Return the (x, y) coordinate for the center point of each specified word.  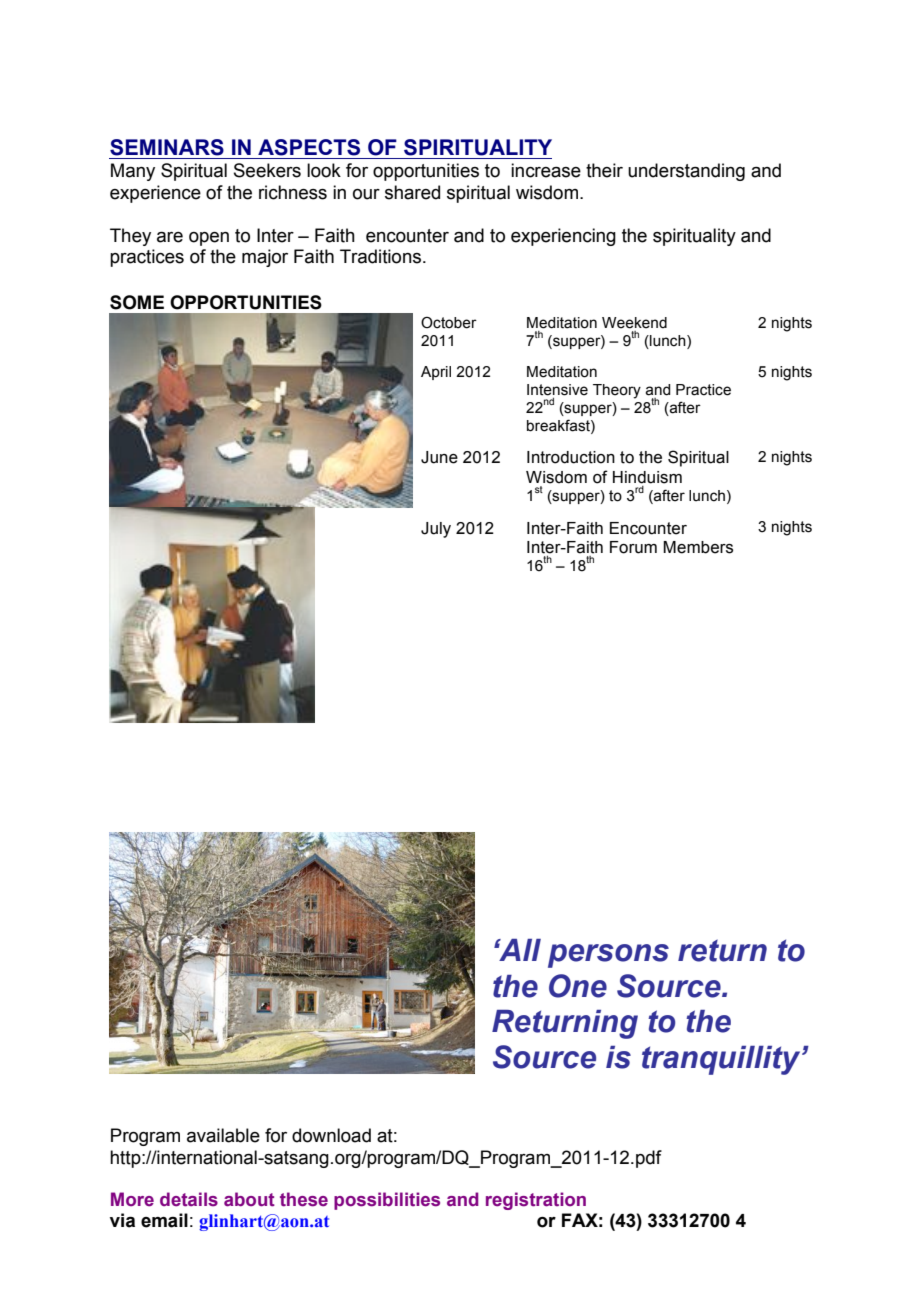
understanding (686, 172)
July (436, 530)
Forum (633, 547)
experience (155, 194)
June (439, 457)
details (189, 1199)
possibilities (387, 1201)
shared (412, 192)
